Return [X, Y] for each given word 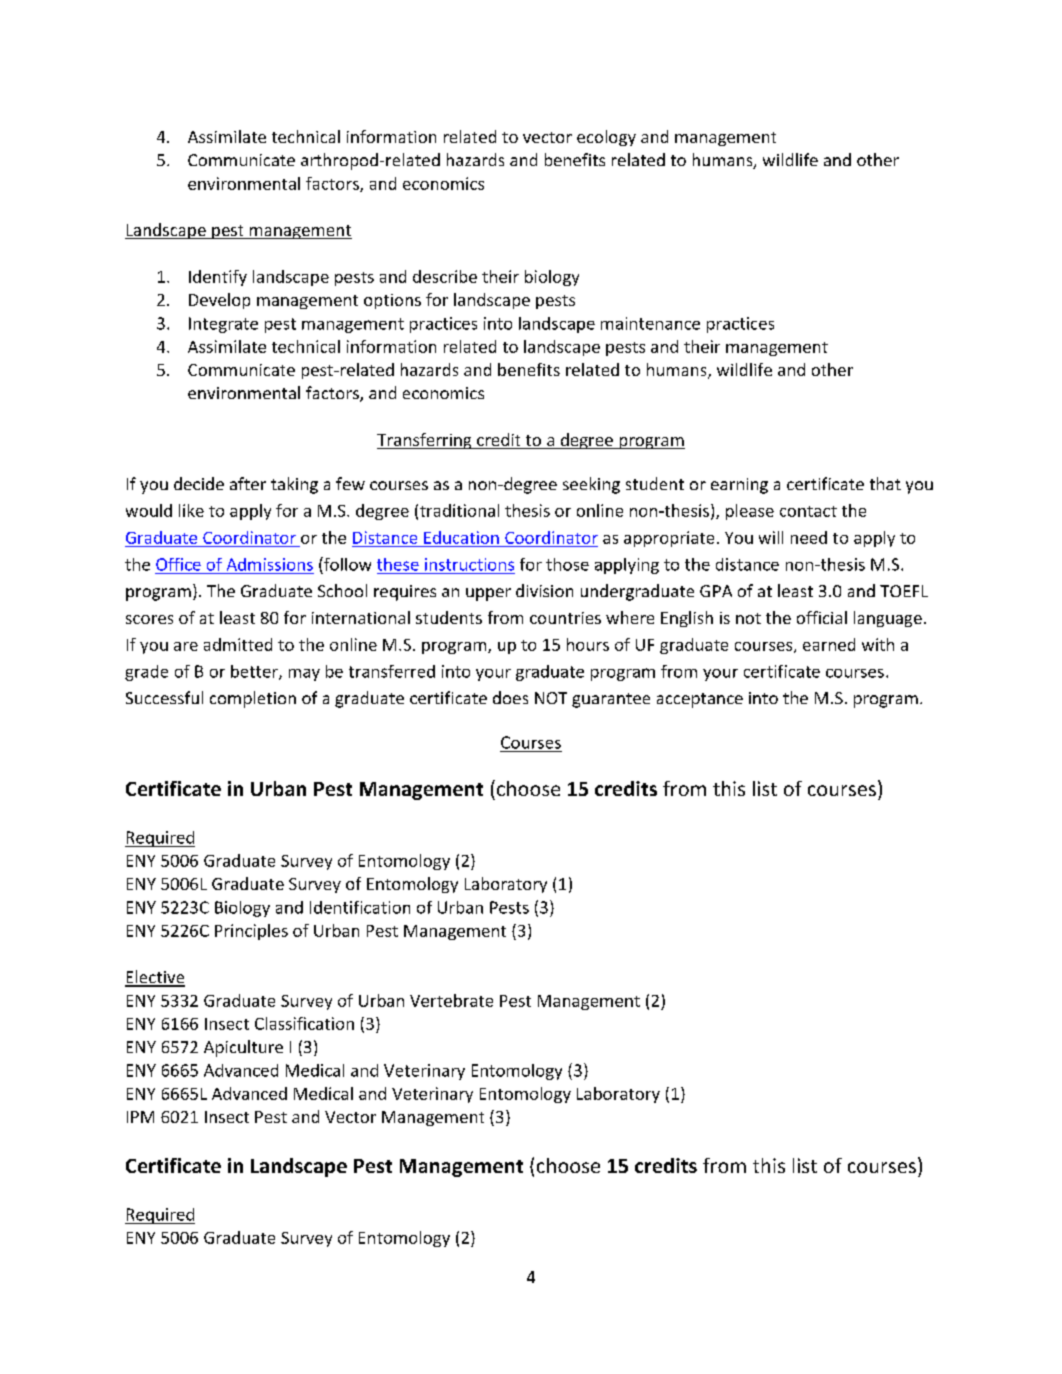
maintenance [650, 323]
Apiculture [243, 1048]
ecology [606, 138]
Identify [218, 278]
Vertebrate [451, 1000]
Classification [304, 1023]
